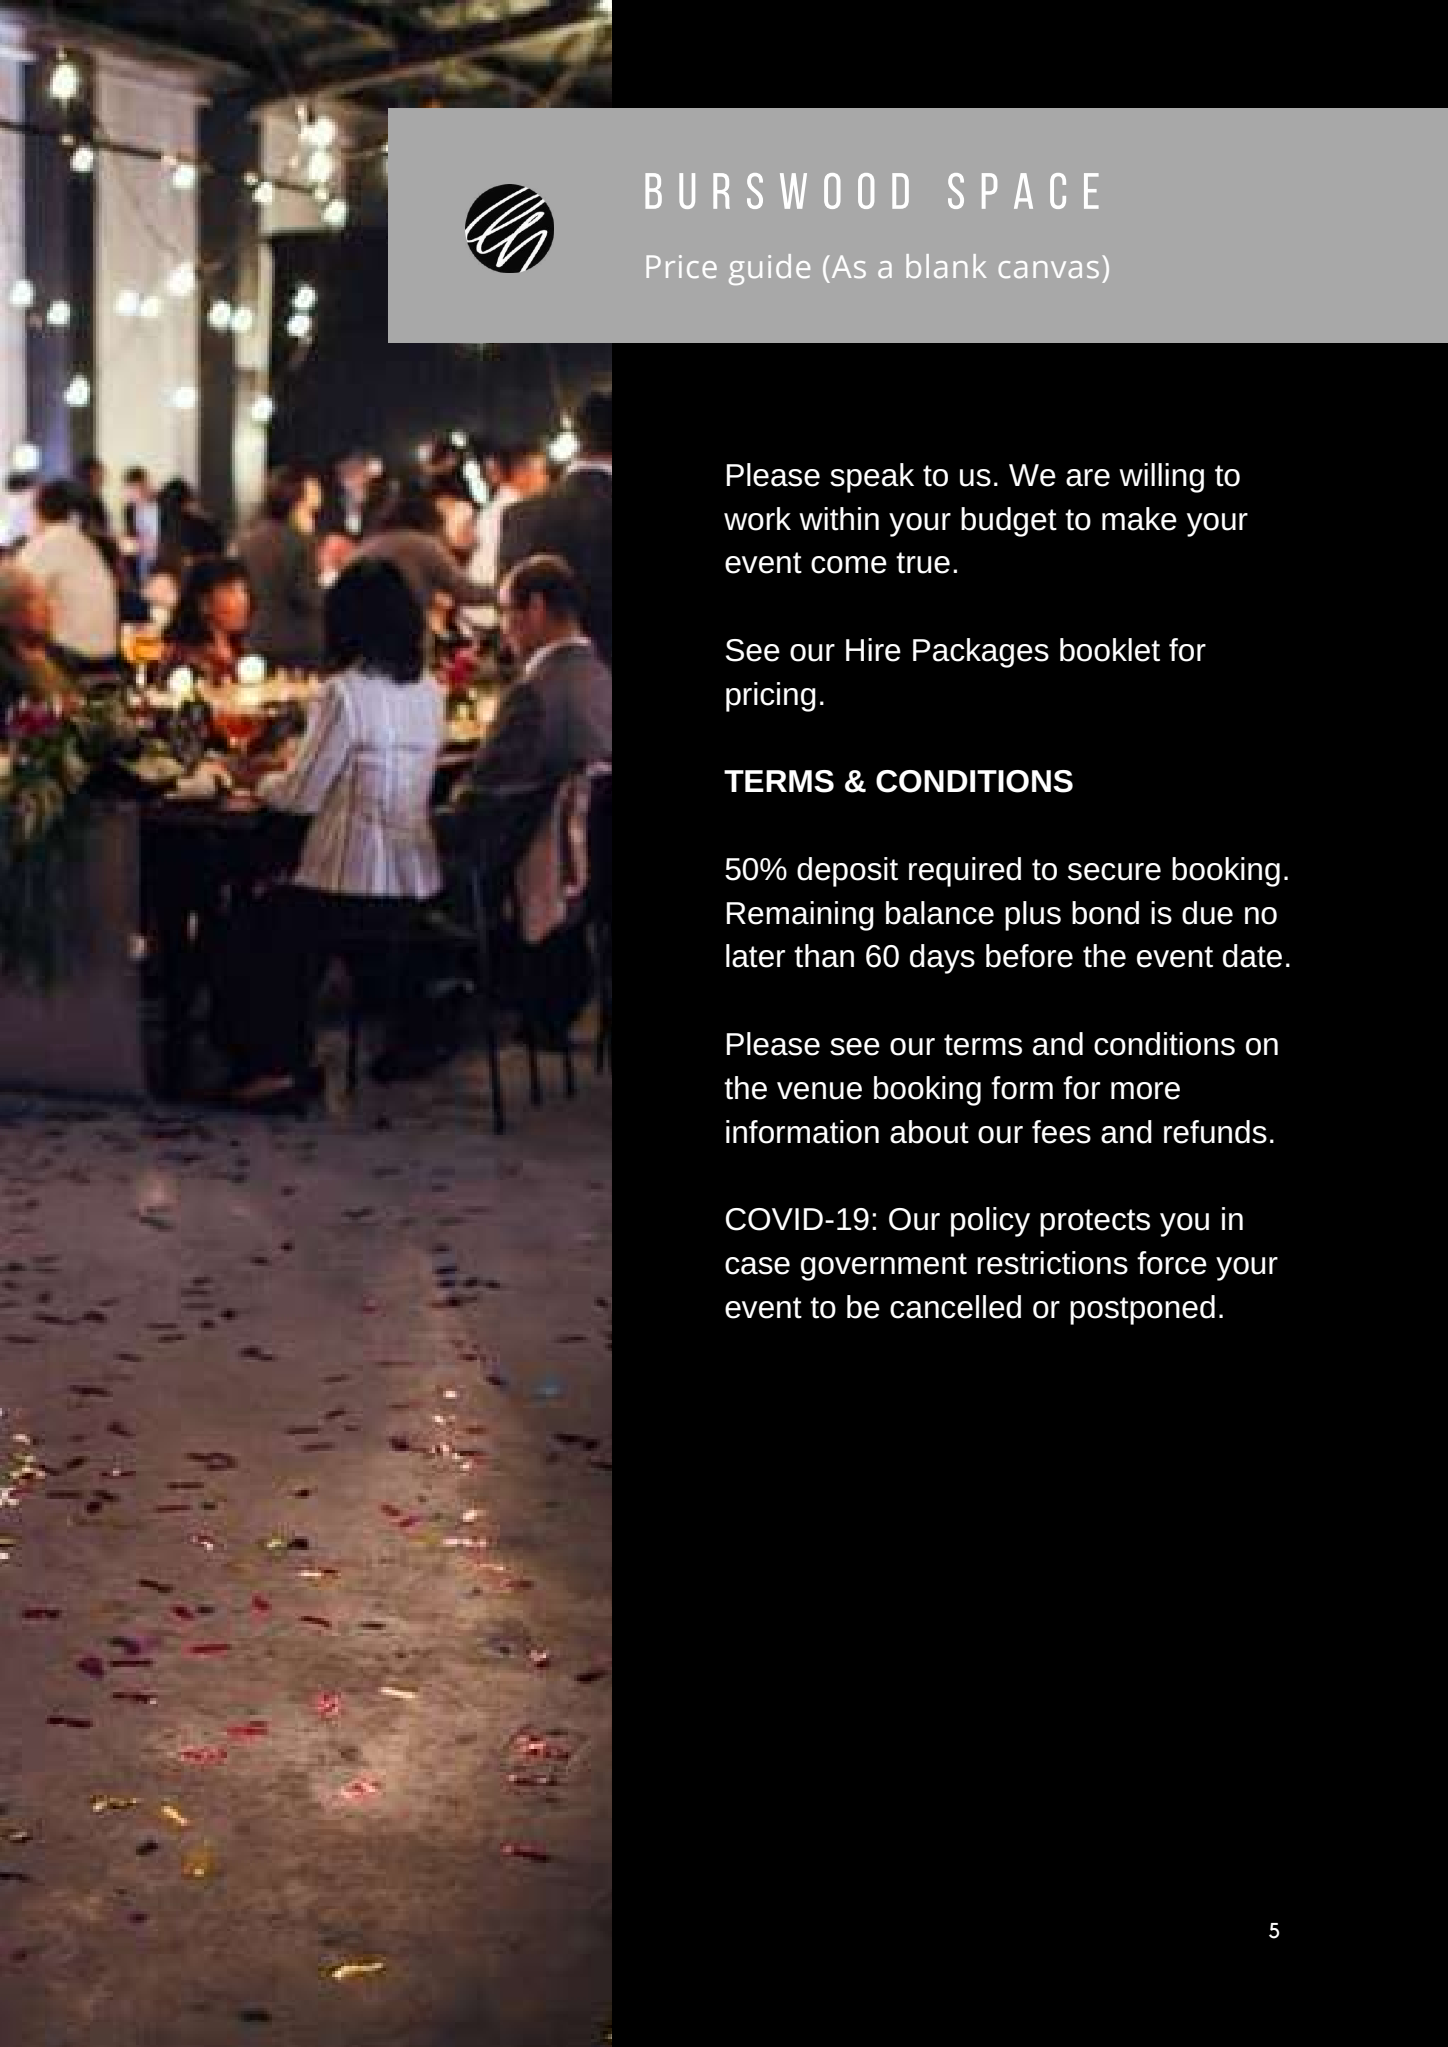 Image resolution: width=1448 pixels, height=2047 pixels. What do you see at coordinates (769, 269) in the screenshot?
I see `guide` at bounding box center [769, 269].
